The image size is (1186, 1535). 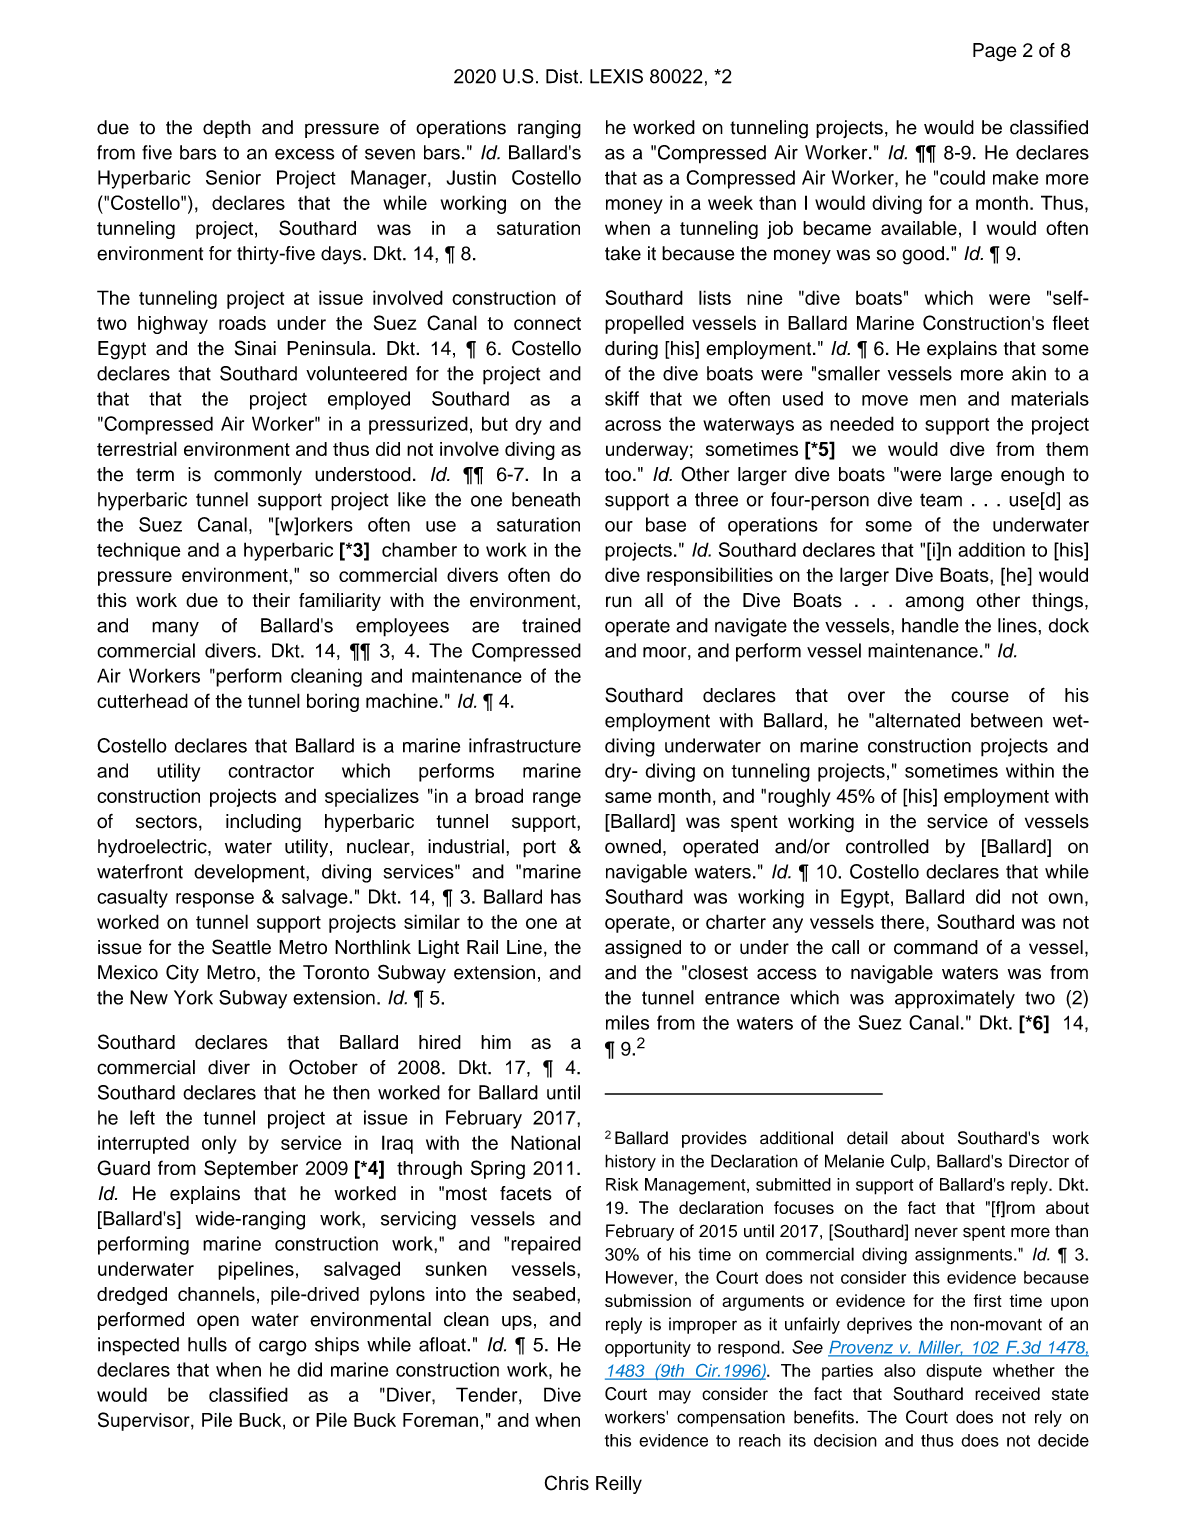 I want to click on LEXIS, so click(x=616, y=76).
